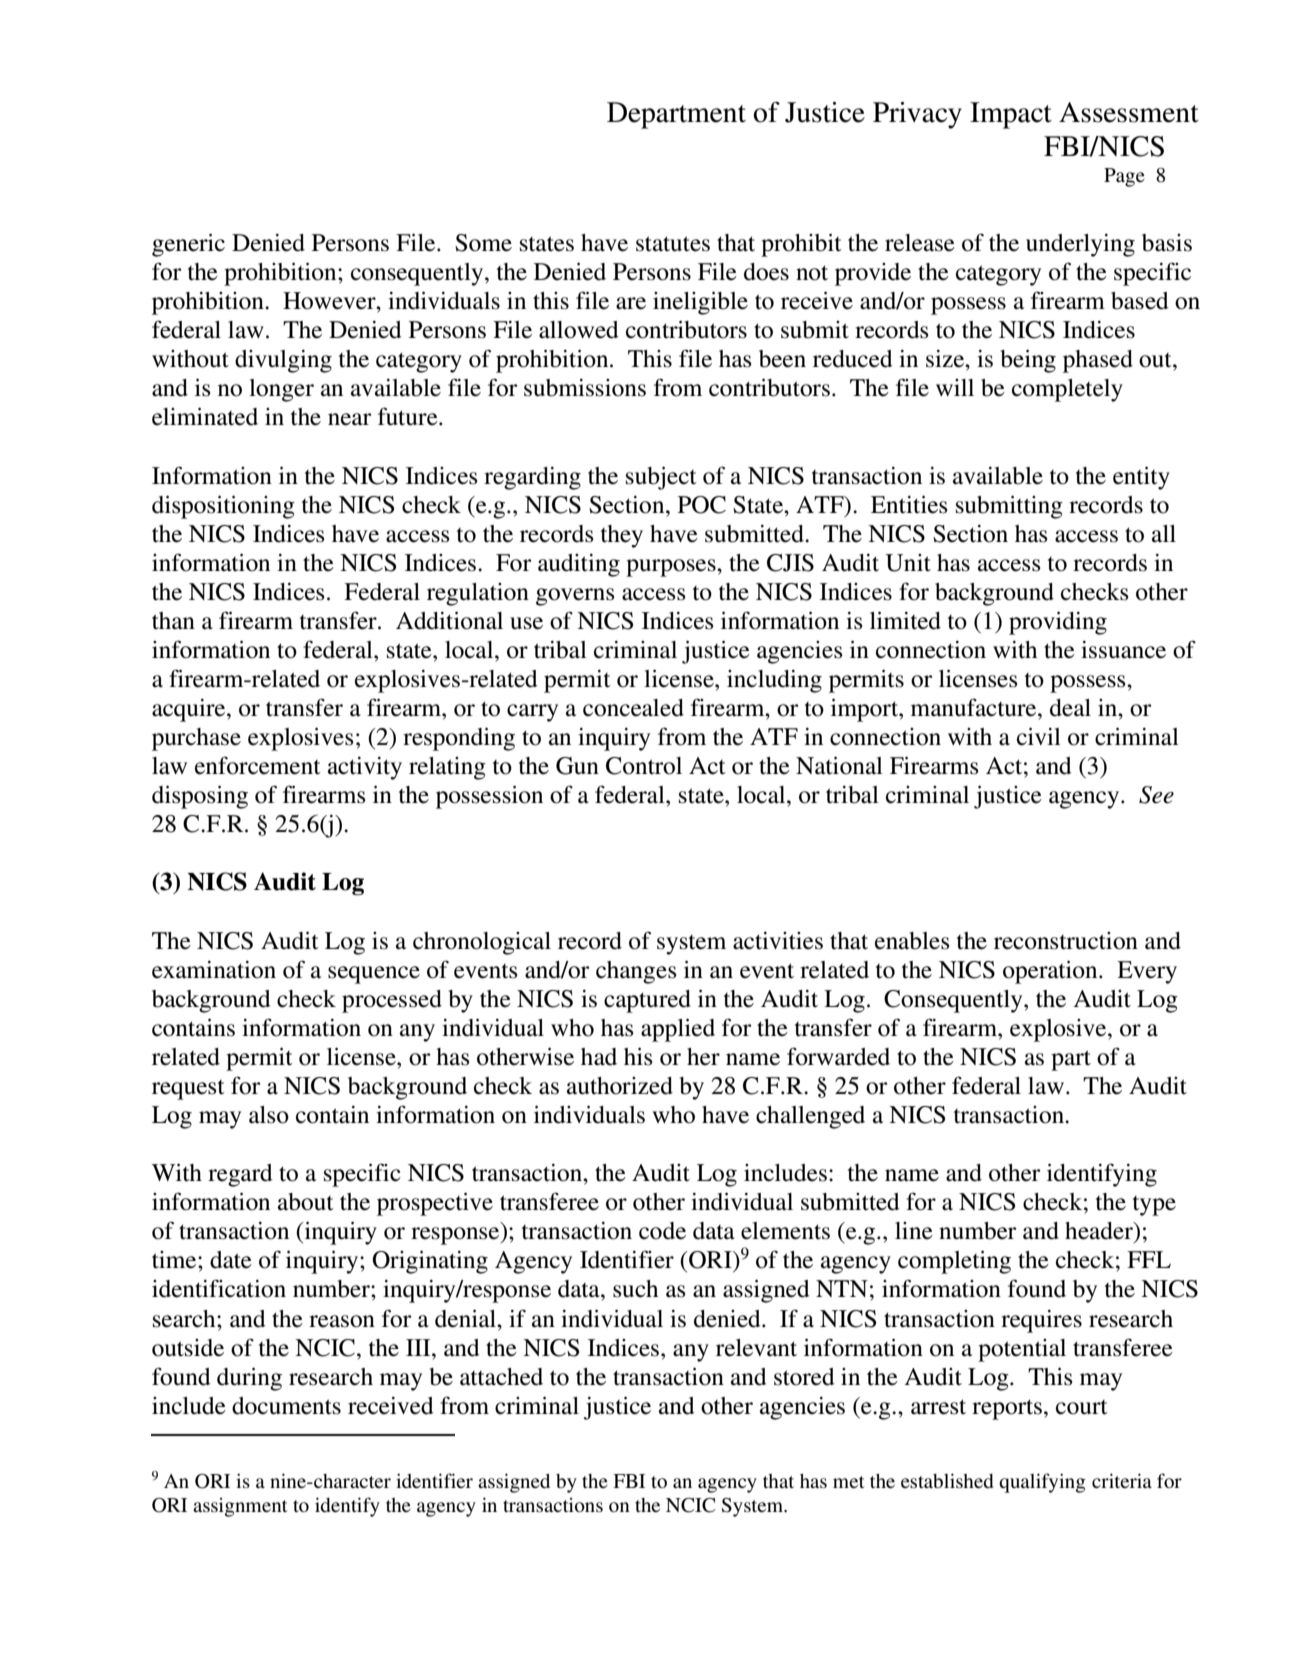 This page has width=1289, height=1668. What do you see at coordinates (1011, 115) in the page?
I see `Impact` at bounding box center [1011, 115].
